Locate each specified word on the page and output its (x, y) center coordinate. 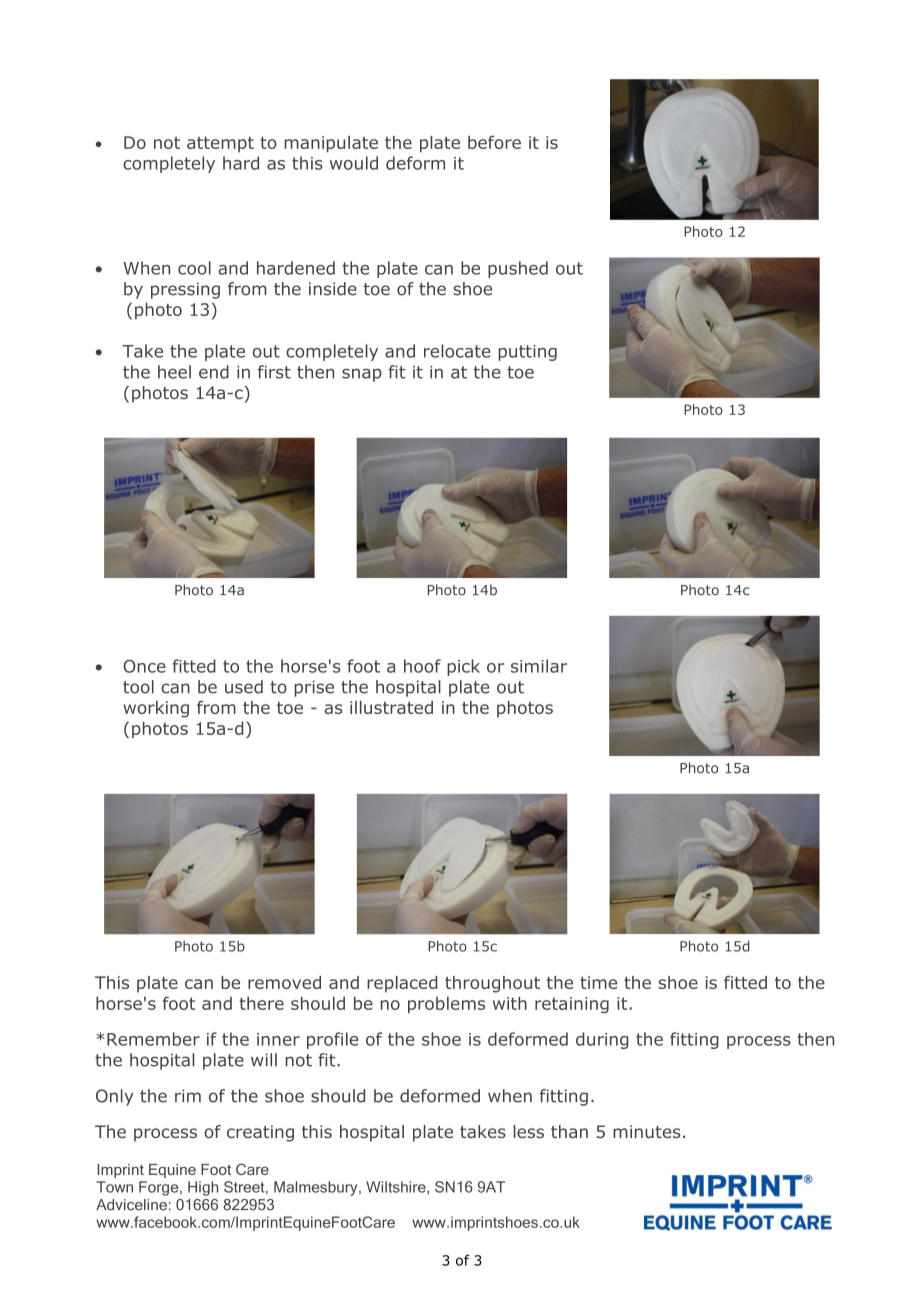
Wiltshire (397, 1188)
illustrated (391, 707)
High (203, 1188)
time (598, 982)
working (156, 709)
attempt (220, 144)
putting (527, 353)
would (354, 163)
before (494, 142)
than (569, 1131)
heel (174, 372)
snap (362, 375)
